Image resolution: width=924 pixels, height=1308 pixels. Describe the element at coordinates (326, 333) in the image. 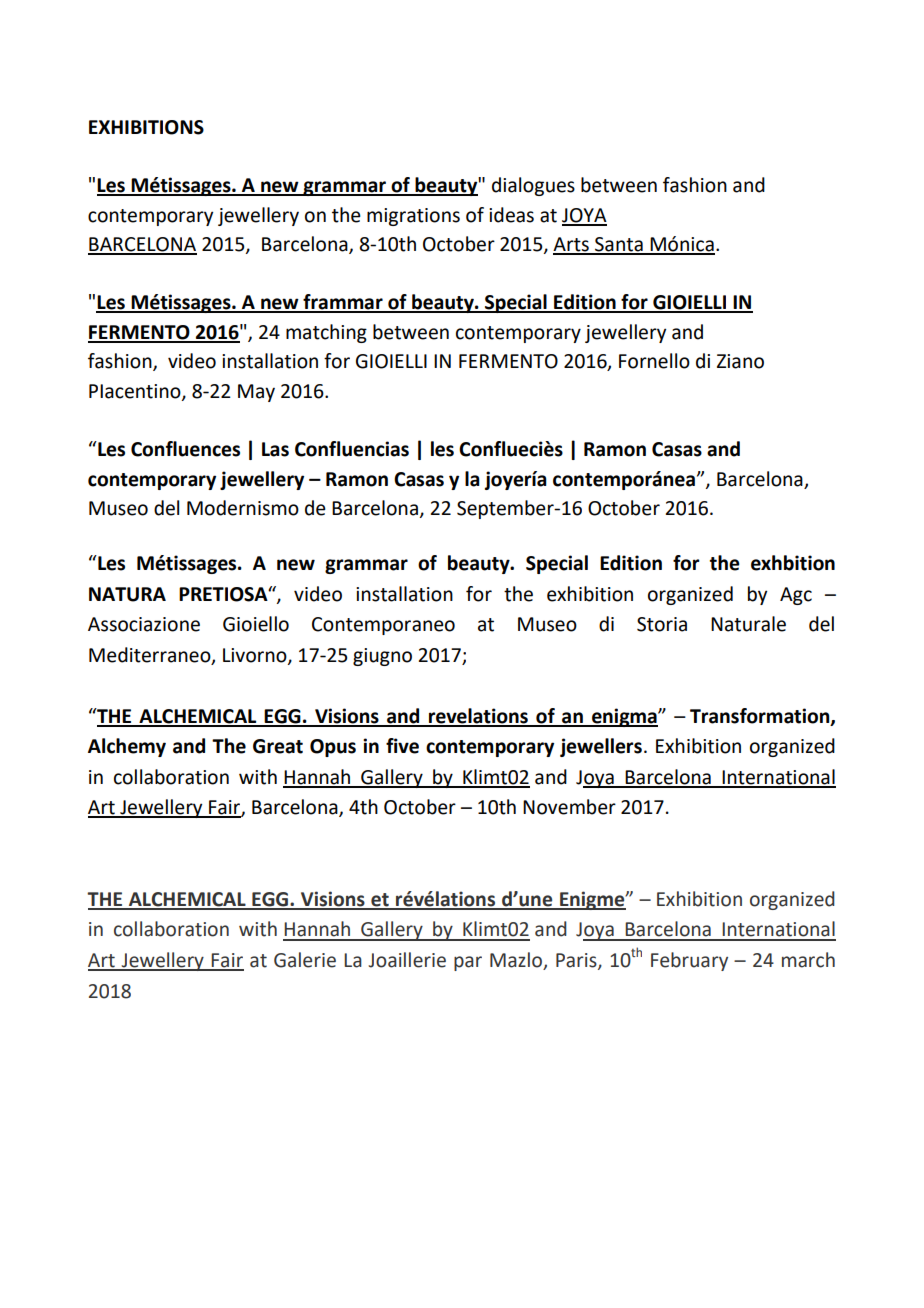

I see `matching` at that location.
